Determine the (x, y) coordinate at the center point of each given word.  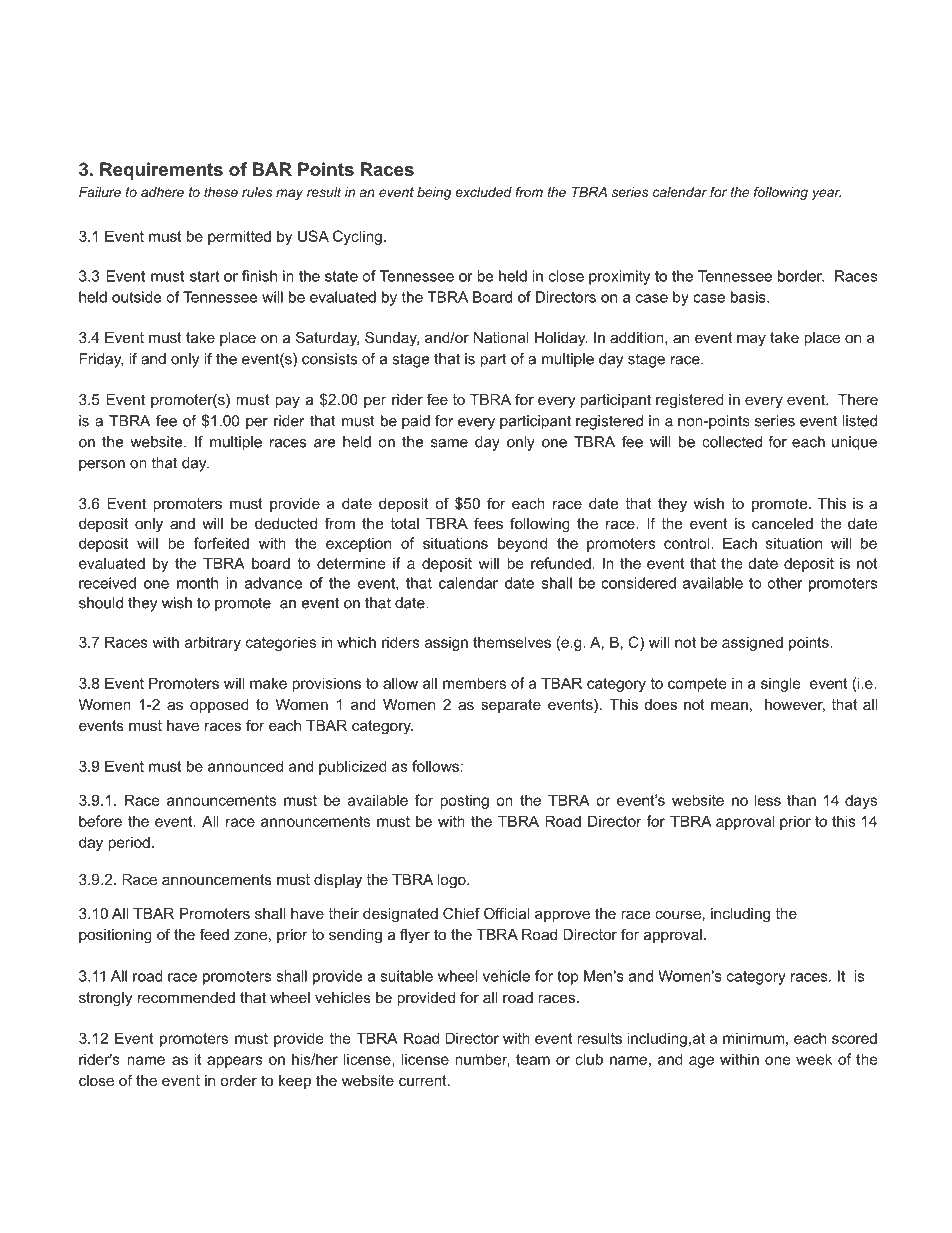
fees (488, 523)
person (102, 466)
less (767, 800)
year (826, 194)
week (814, 1059)
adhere (162, 192)
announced (245, 766)
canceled (782, 523)
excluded (483, 192)
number (482, 1060)
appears (235, 1062)
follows (435, 766)
